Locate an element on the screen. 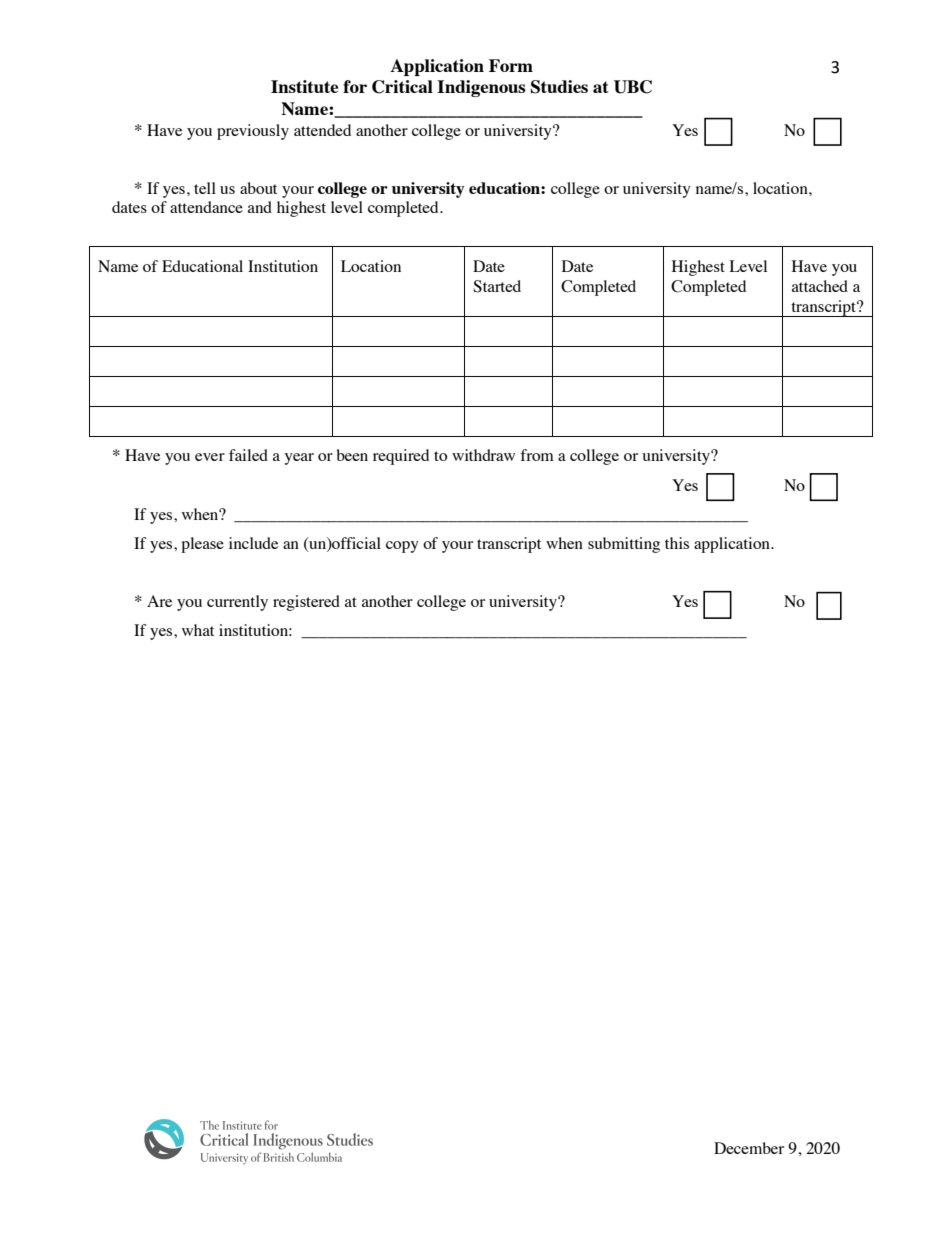  currently is located at coordinates (237, 603).
